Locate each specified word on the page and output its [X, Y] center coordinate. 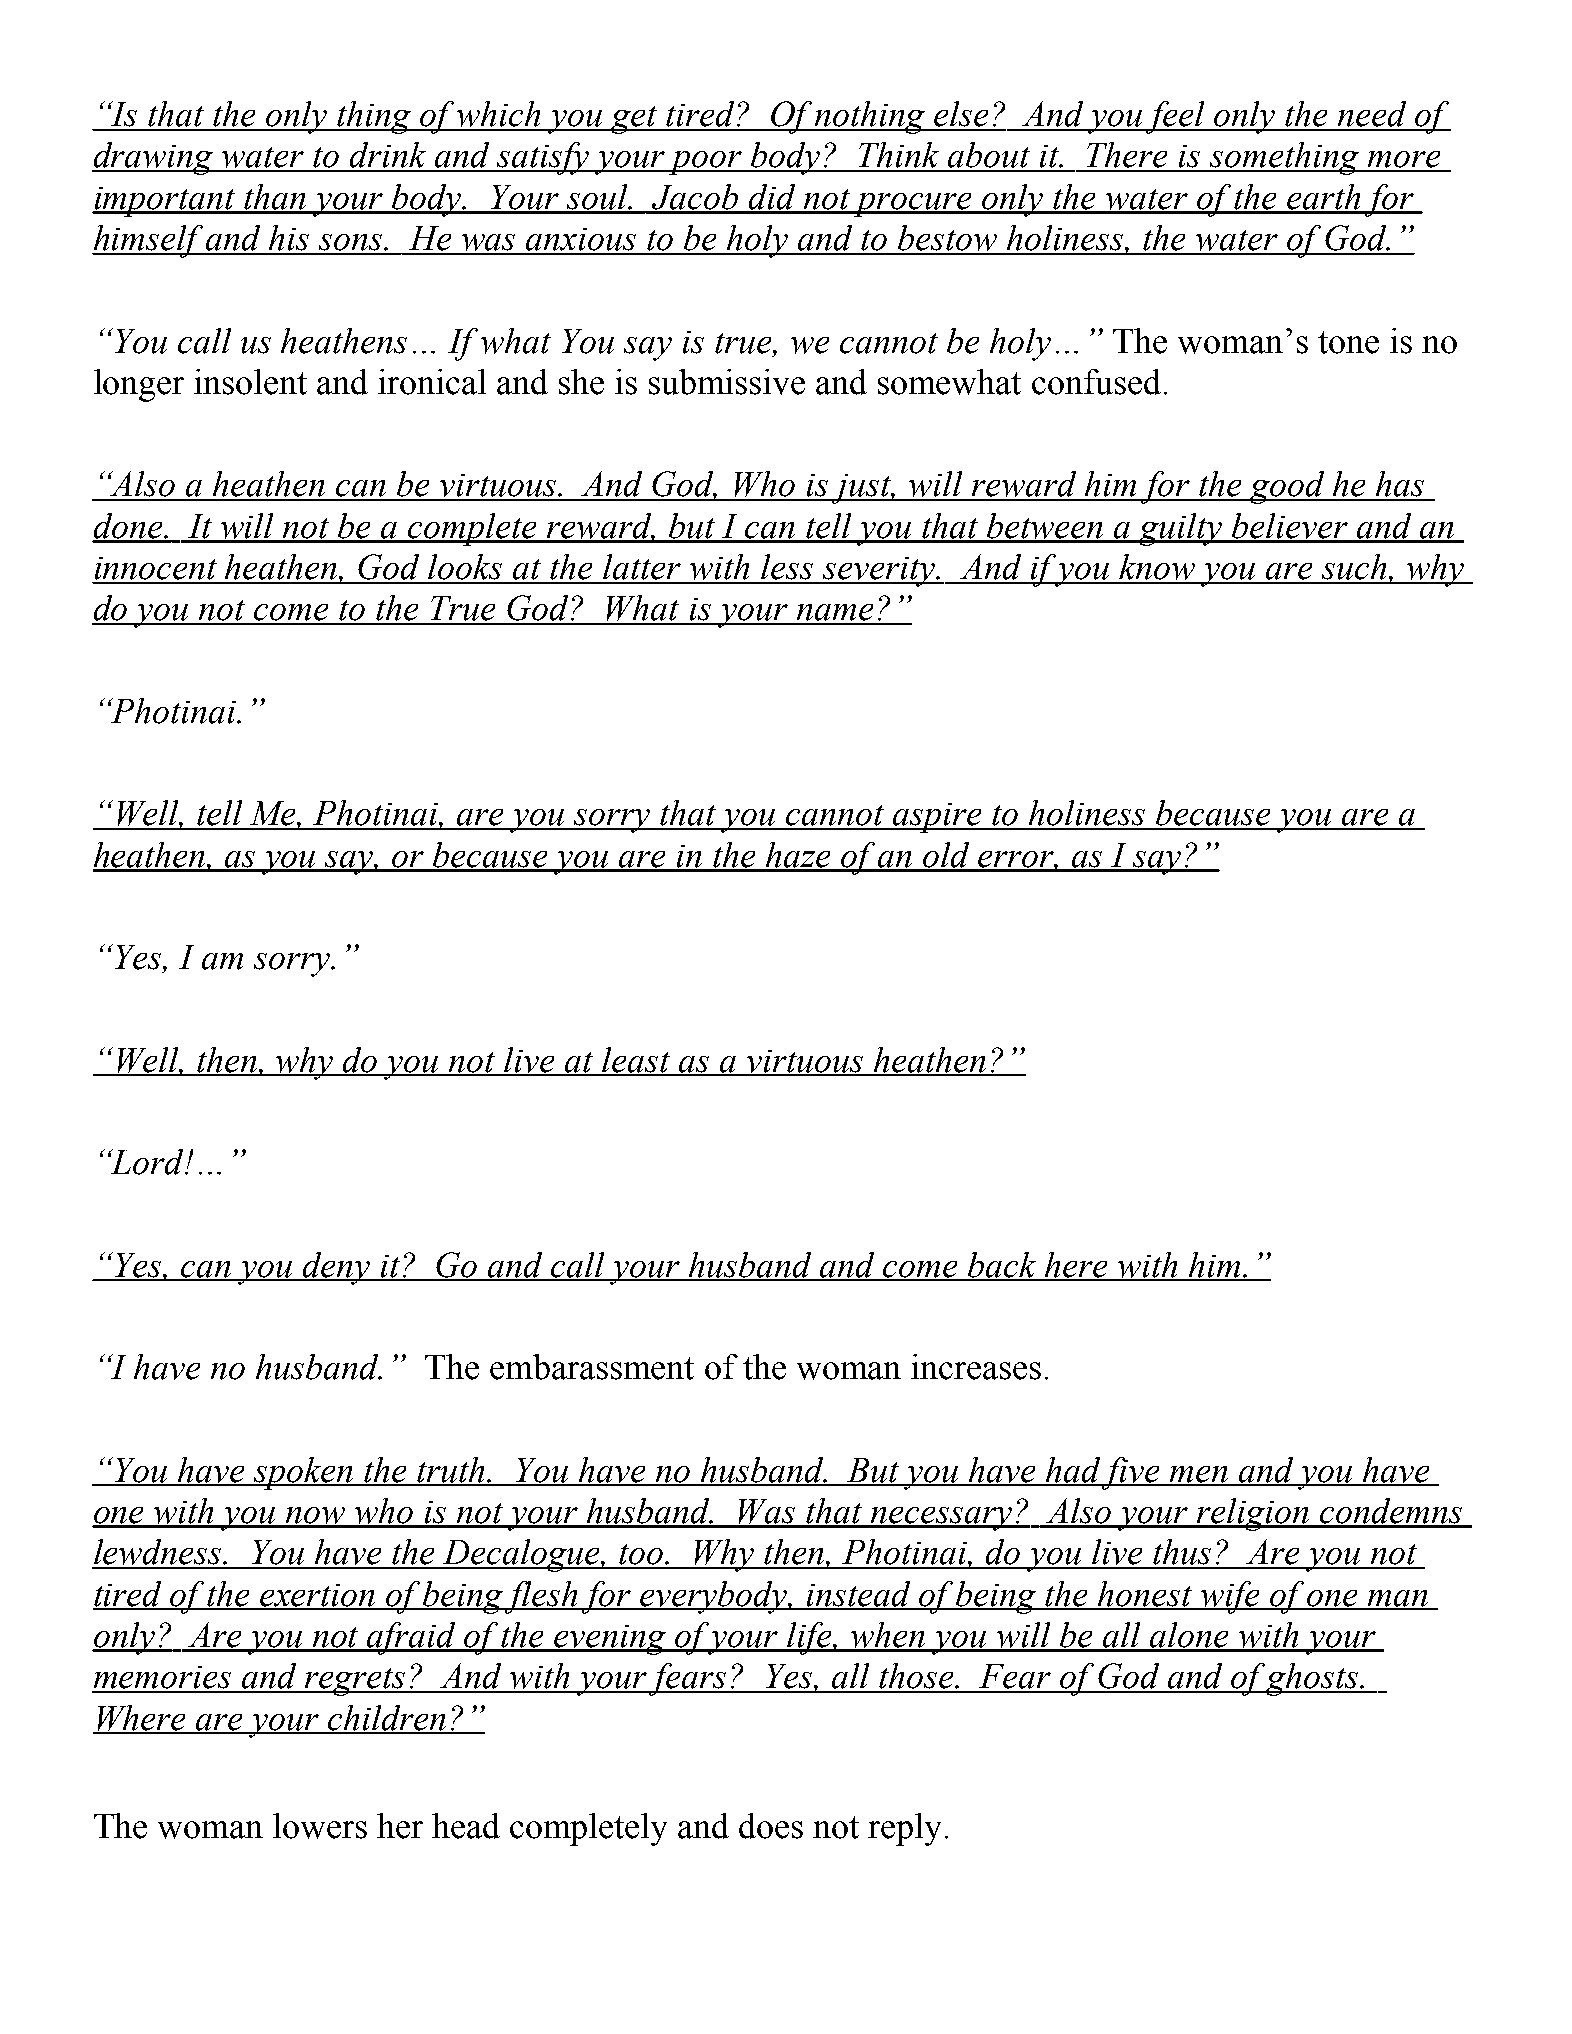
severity [879, 572]
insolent [250, 382]
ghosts [1313, 1679]
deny [337, 1268]
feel [1176, 117]
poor [705, 163]
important [165, 202]
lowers [320, 1826]
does [771, 1826]
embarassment [592, 1367]
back [1003, 1266]
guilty [1180, 529]
